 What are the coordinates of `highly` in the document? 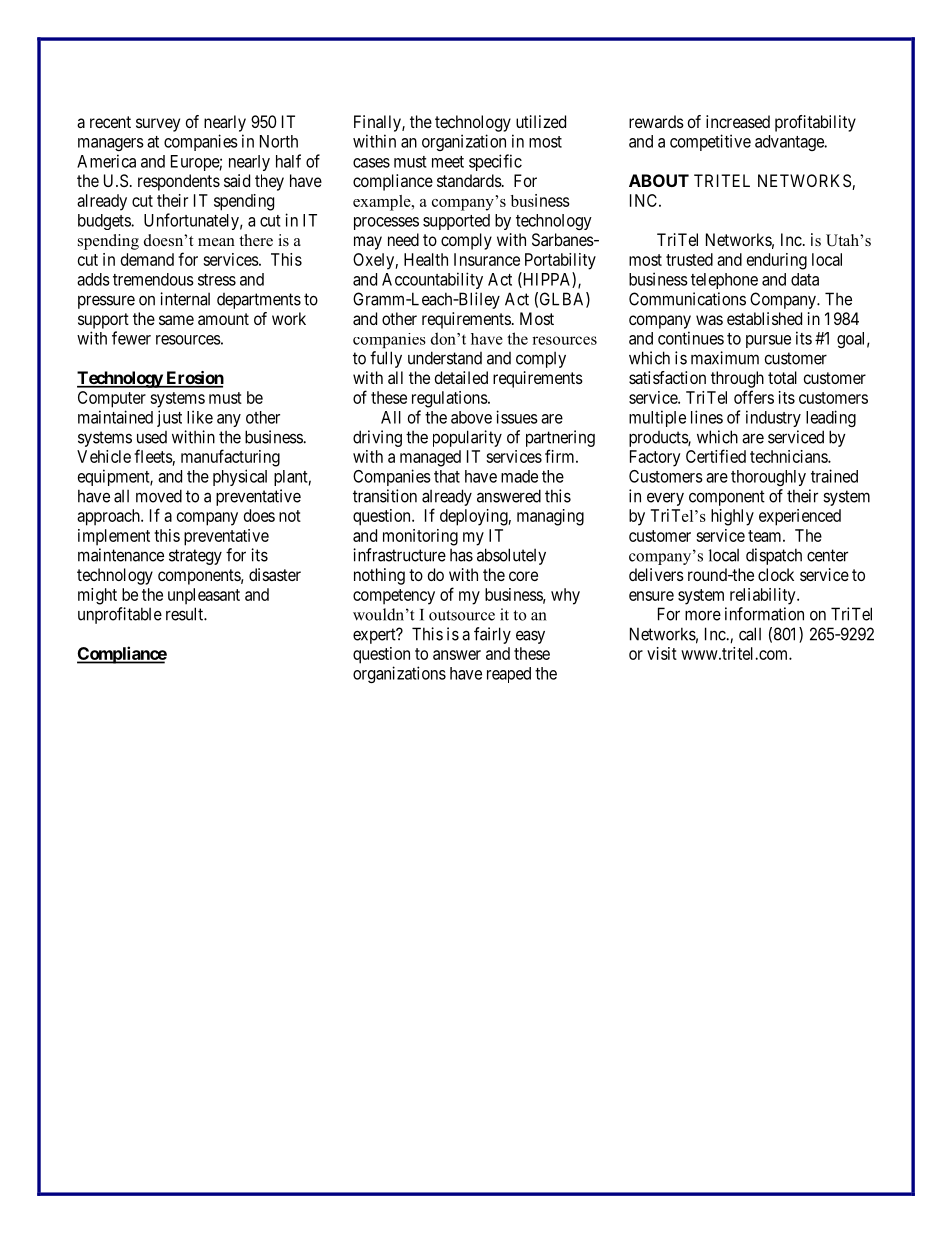 It's located at (732, 517).
